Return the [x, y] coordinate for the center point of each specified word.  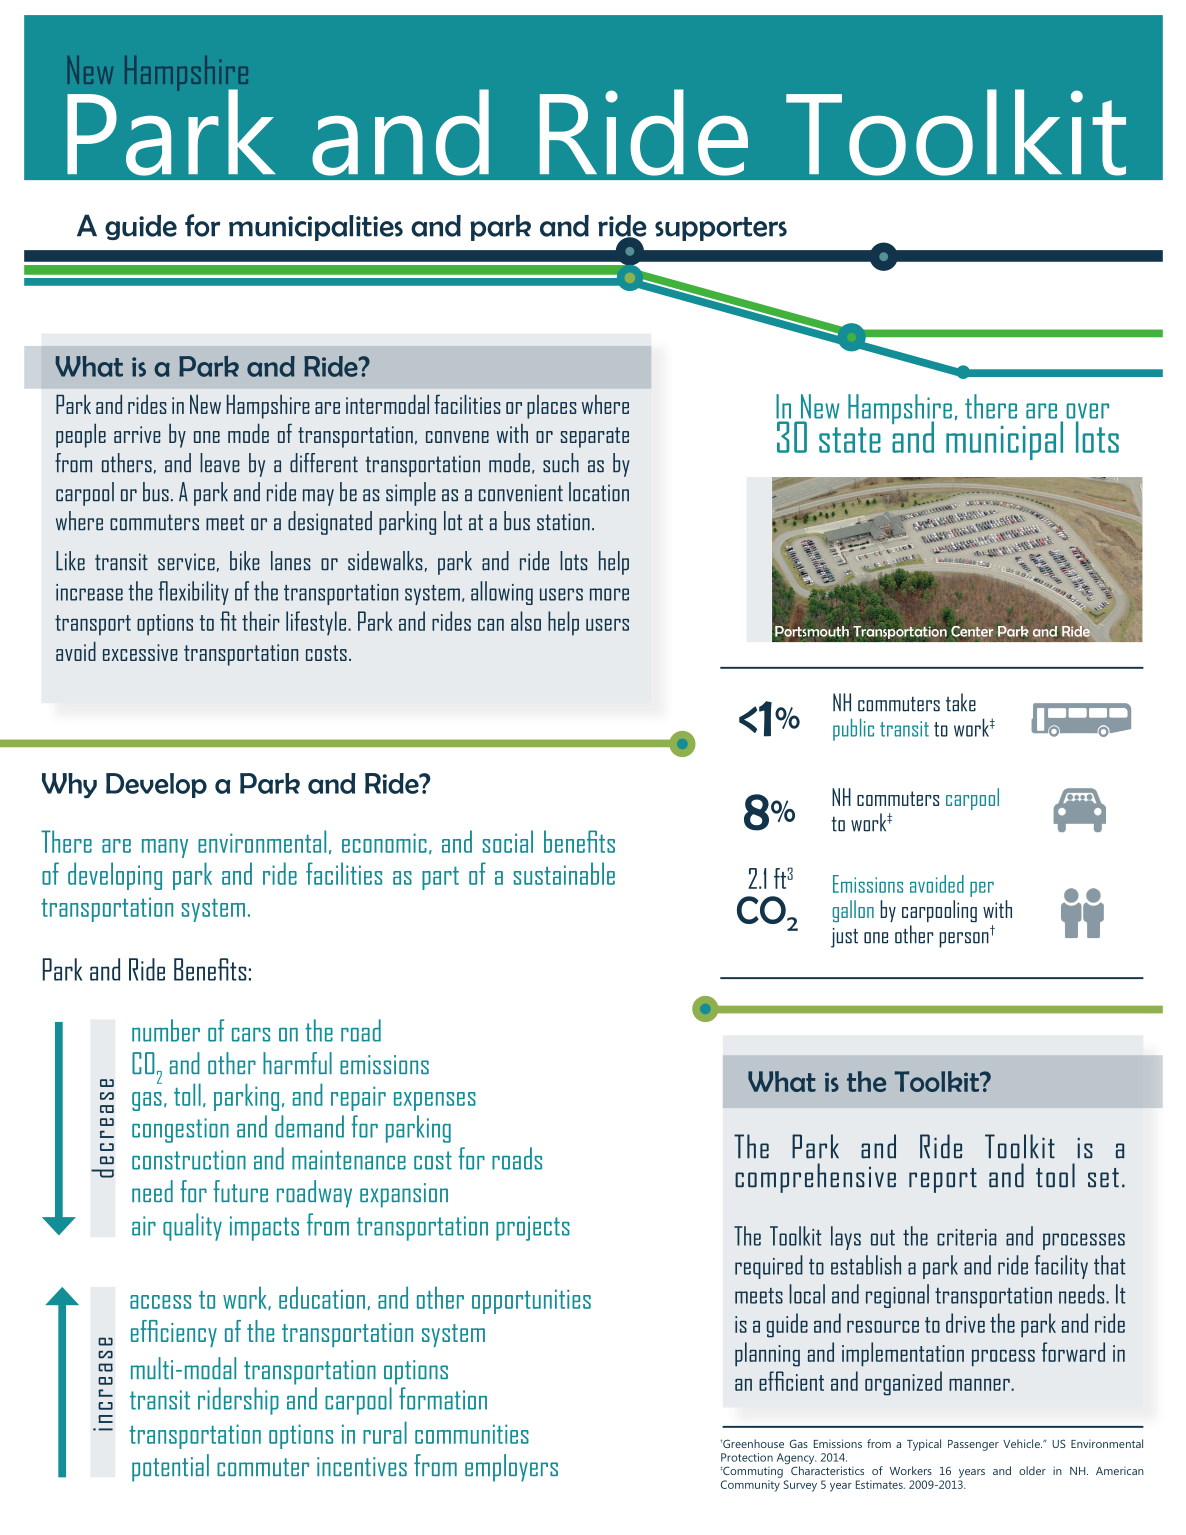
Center [971, 631]
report [943, 1180]
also [526, 621]
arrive [137, 434]
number [166, 1030]
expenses [435, 1101]
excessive [140, 652]
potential [170, 1468]
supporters [721, 229]
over [1087, 411]
